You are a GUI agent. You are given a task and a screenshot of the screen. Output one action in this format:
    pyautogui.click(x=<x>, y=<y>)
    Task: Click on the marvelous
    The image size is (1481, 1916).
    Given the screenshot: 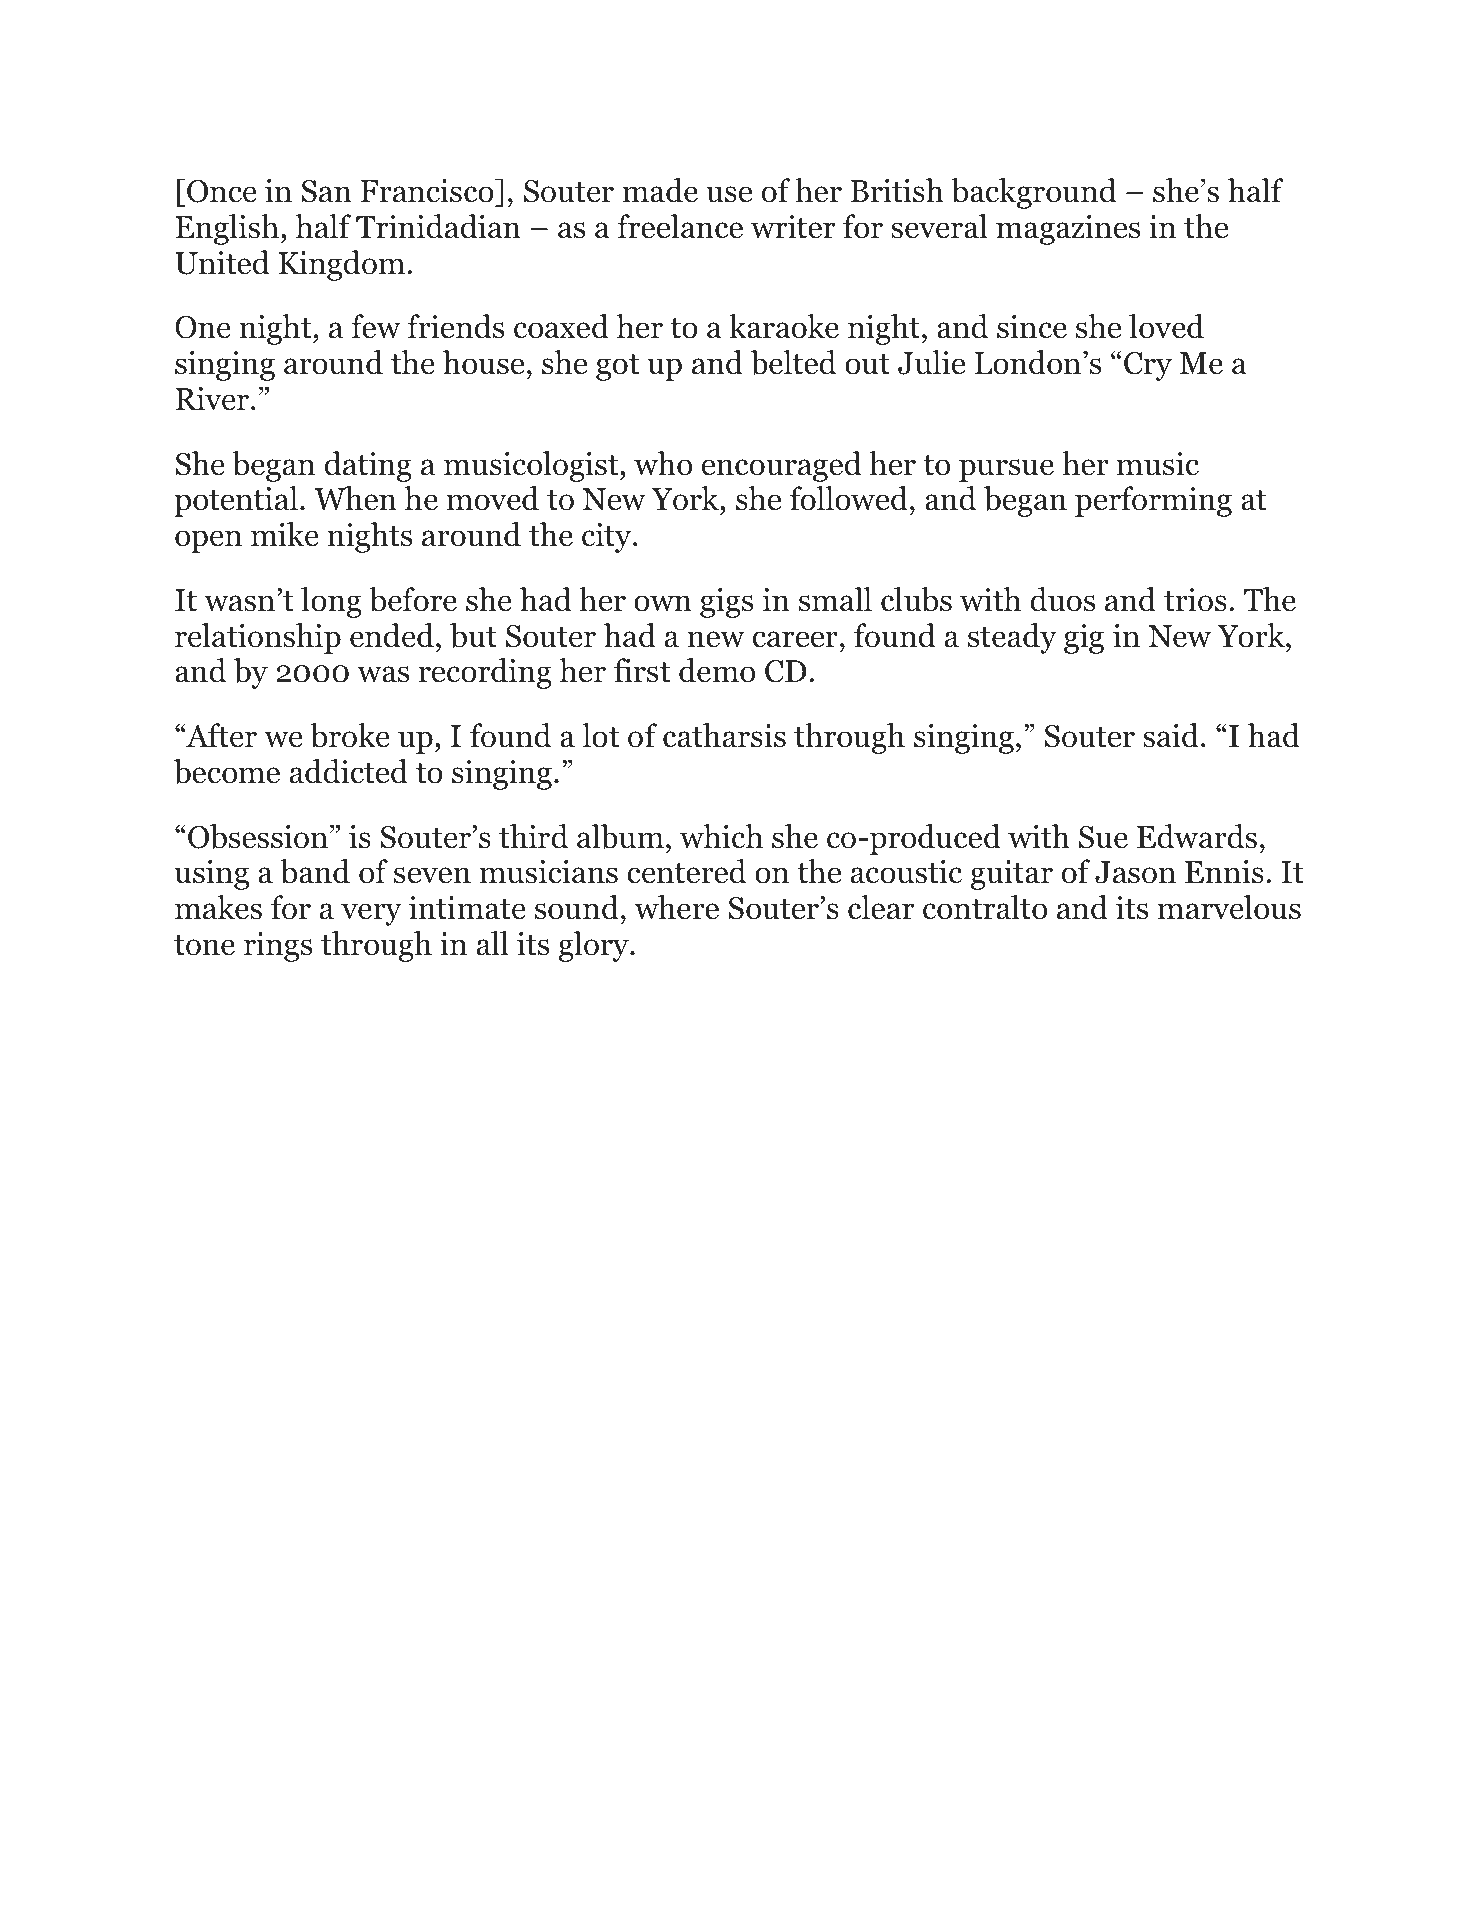 What is the action you would take?
    pyautogui.click(x=1229, y=907)
